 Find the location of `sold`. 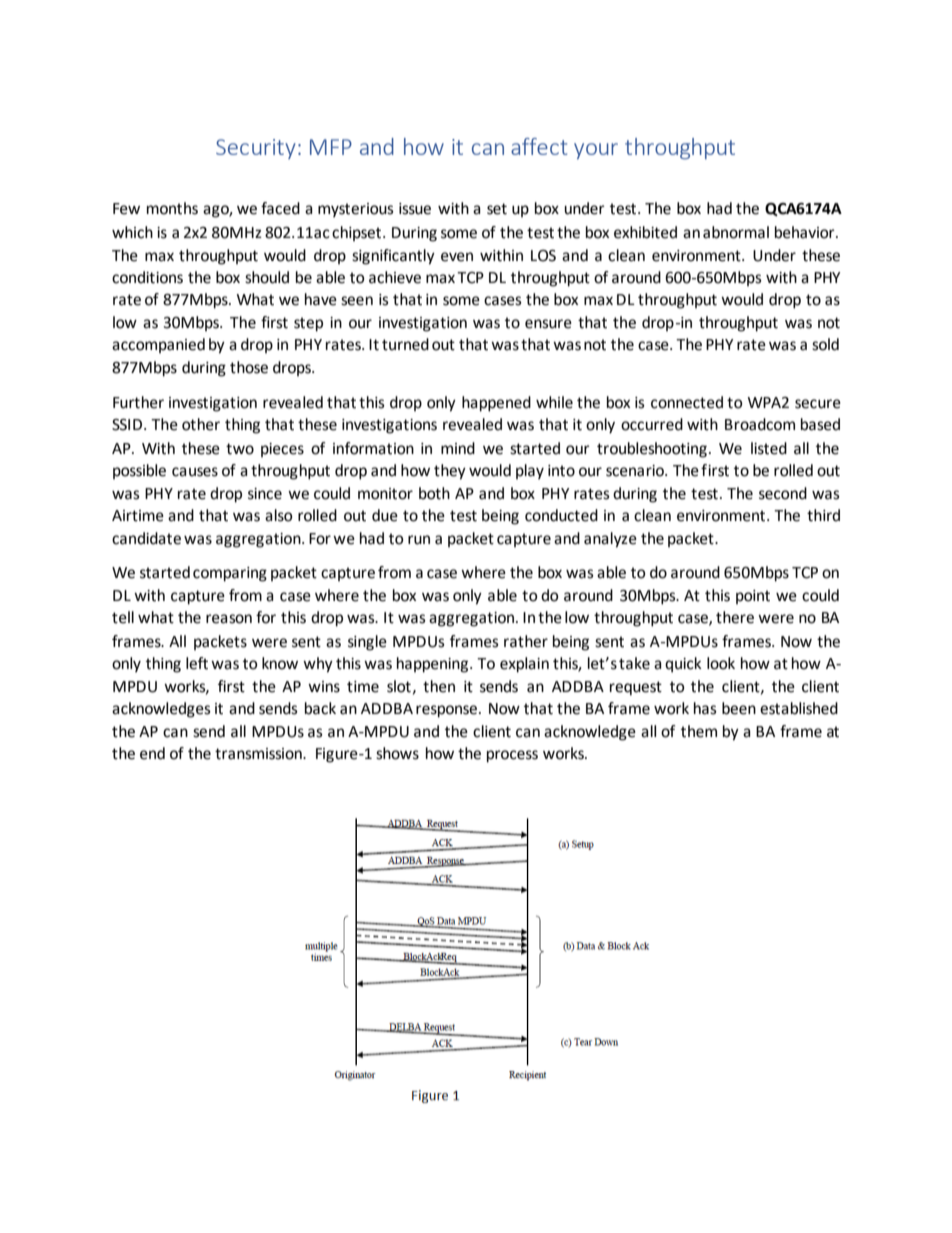

sold is located at coordinates (825, 344).
